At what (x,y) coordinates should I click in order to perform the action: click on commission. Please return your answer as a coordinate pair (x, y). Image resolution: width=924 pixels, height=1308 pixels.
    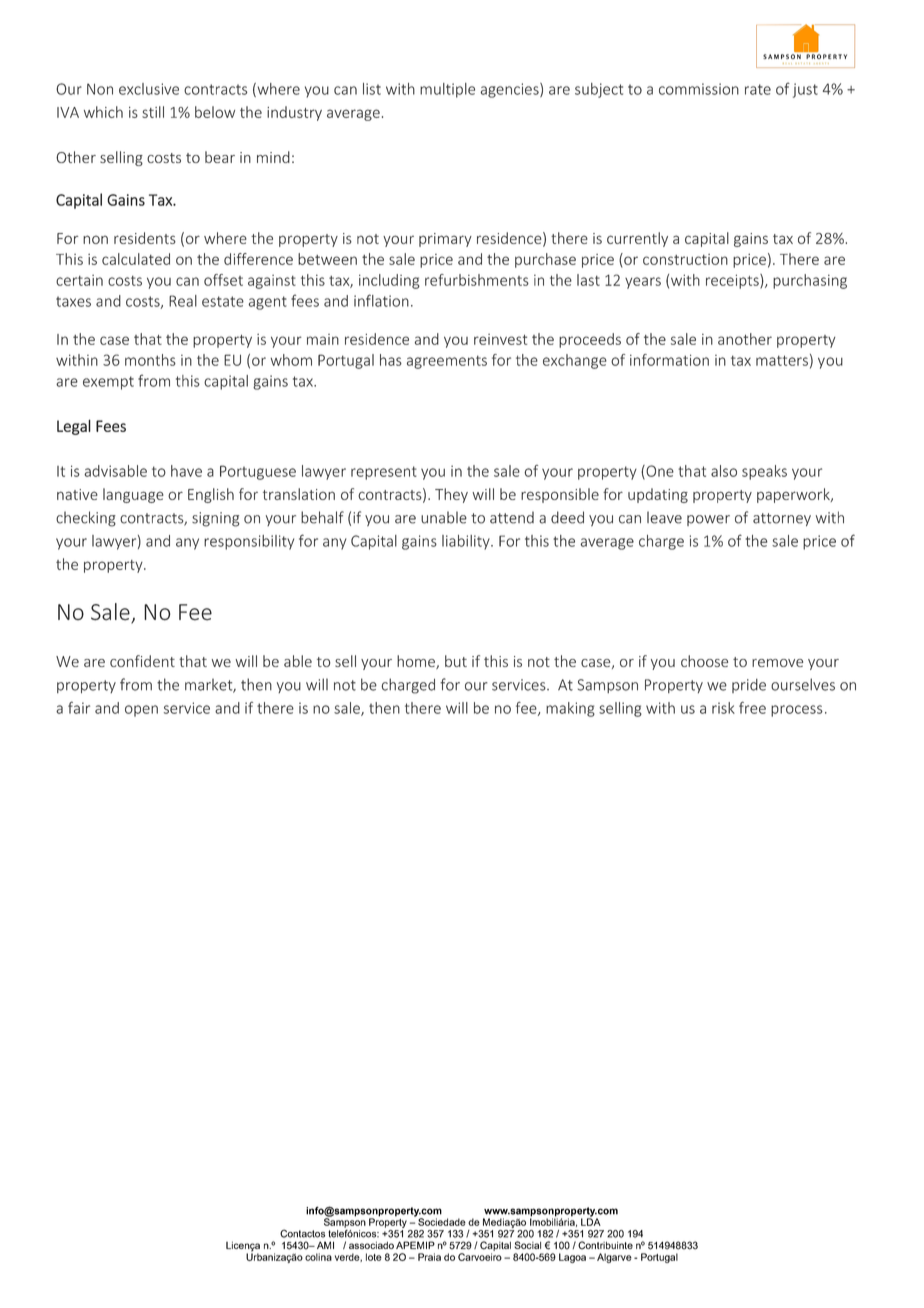
    Looking at the image, I should click on (699, 89).
